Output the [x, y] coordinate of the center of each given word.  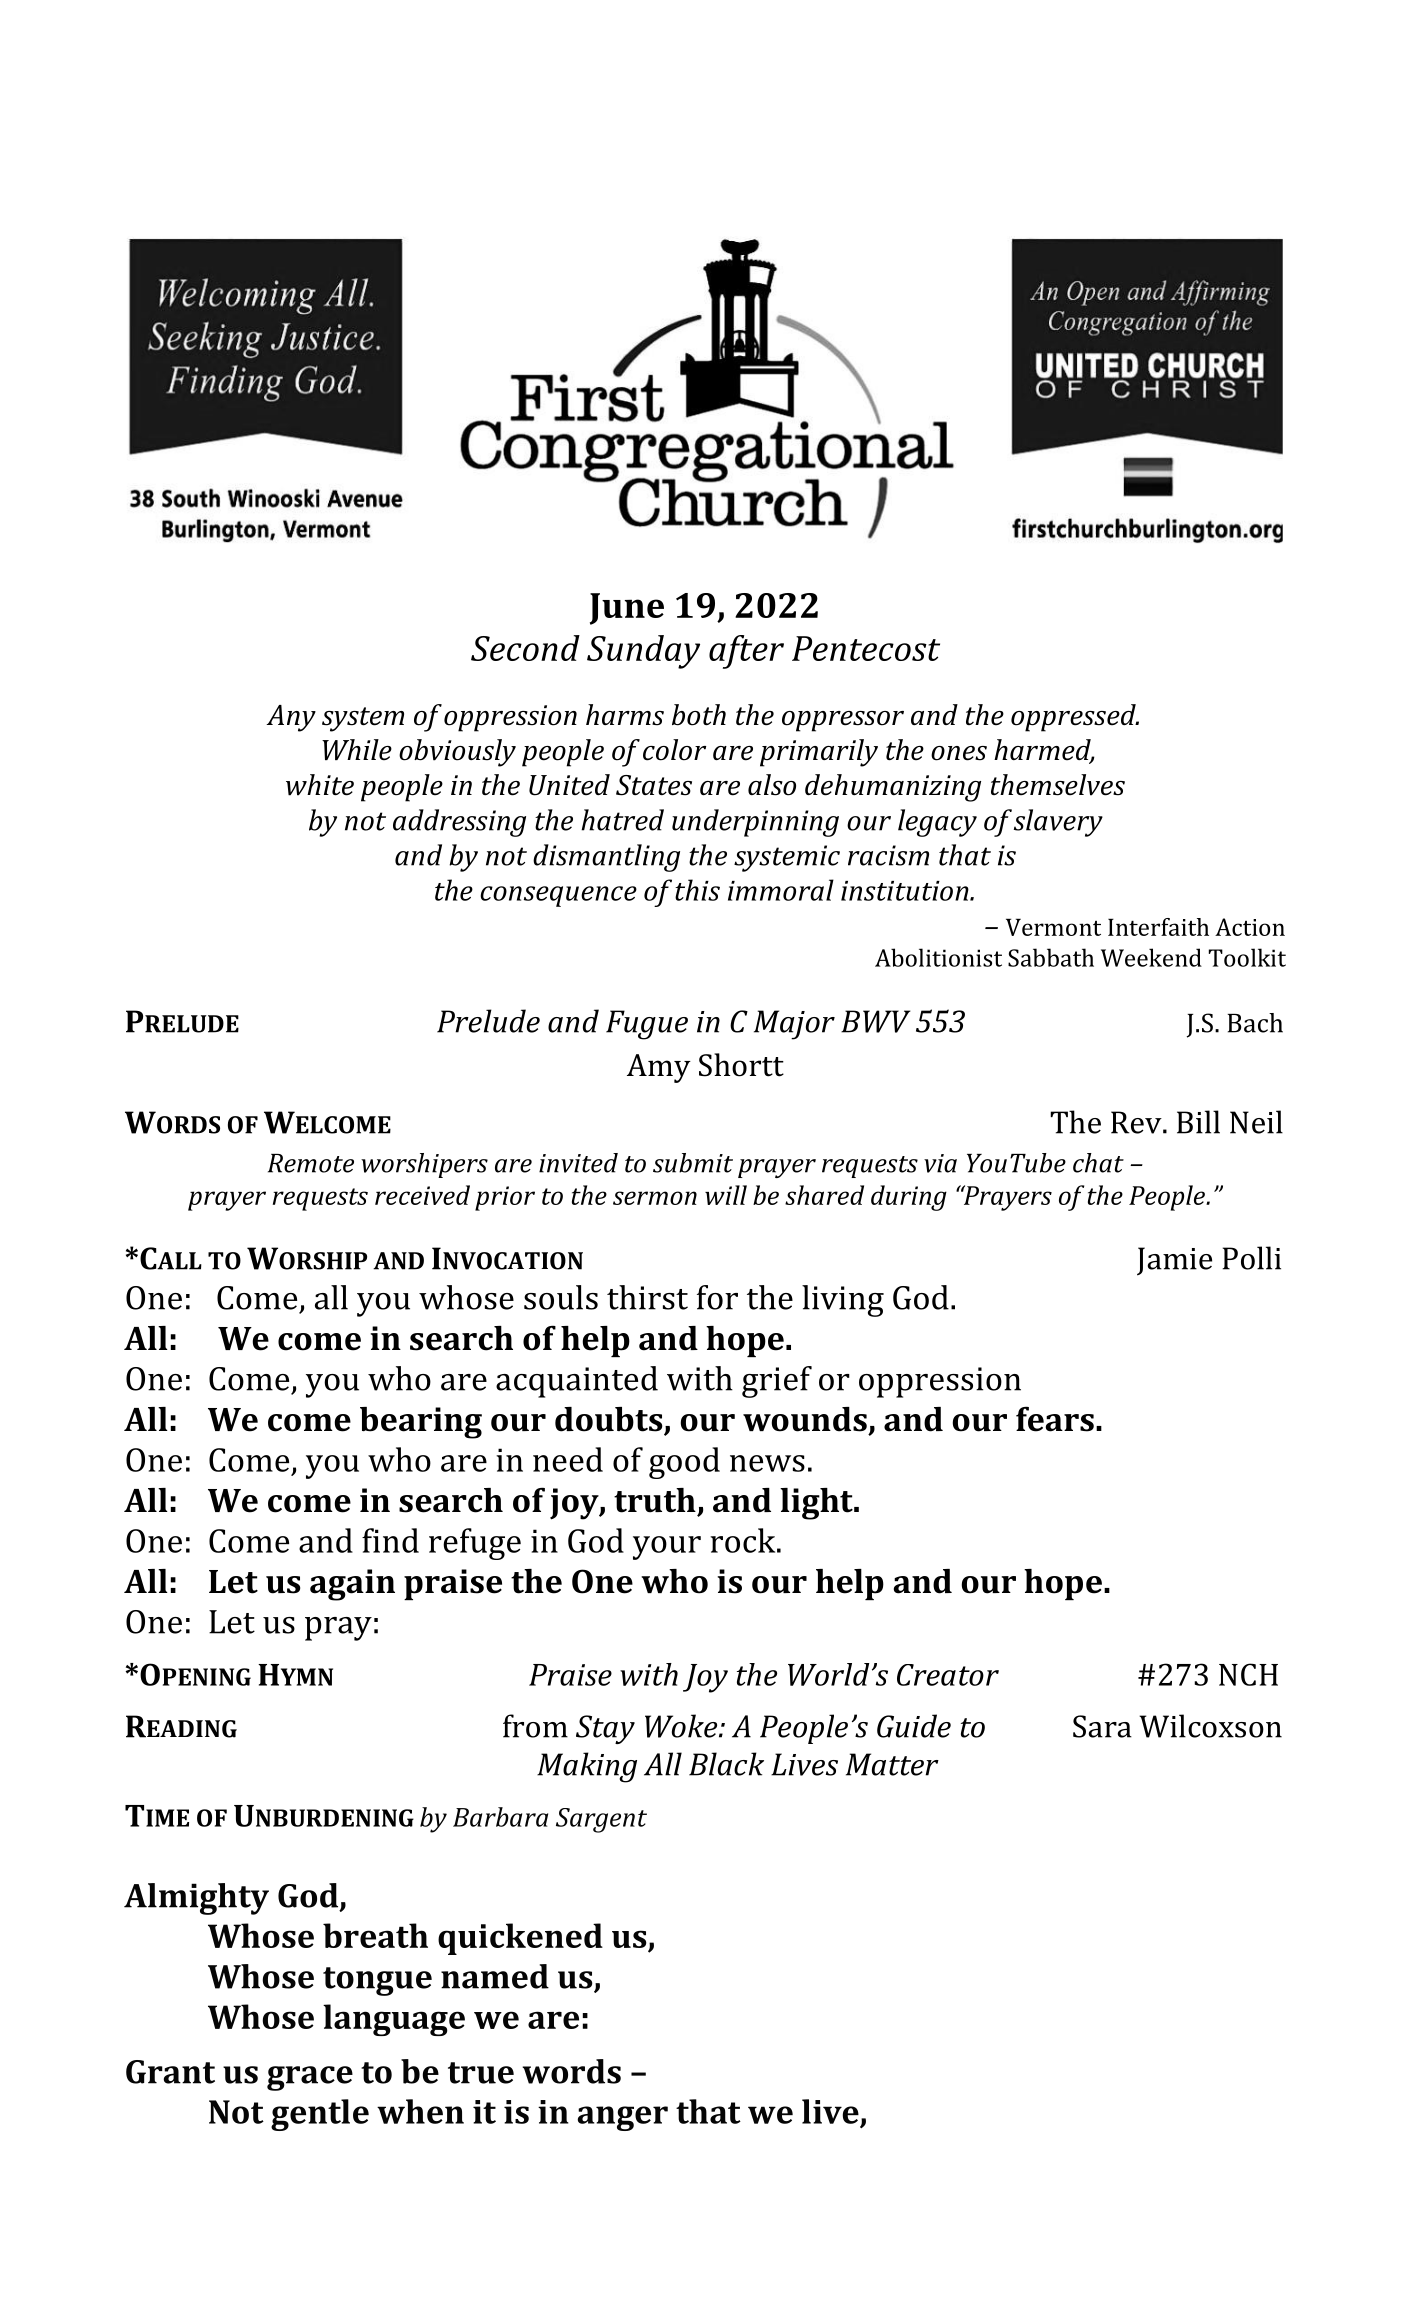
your [667, 1548]
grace [310, 2078]
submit [693, 1163]
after [746, 652]
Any [291, 718]
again [352, 1585]
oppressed [1074, 718]
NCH [1248, 1674]
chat [1098, 1163]
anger [622, 2118]
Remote [311, 1163]
